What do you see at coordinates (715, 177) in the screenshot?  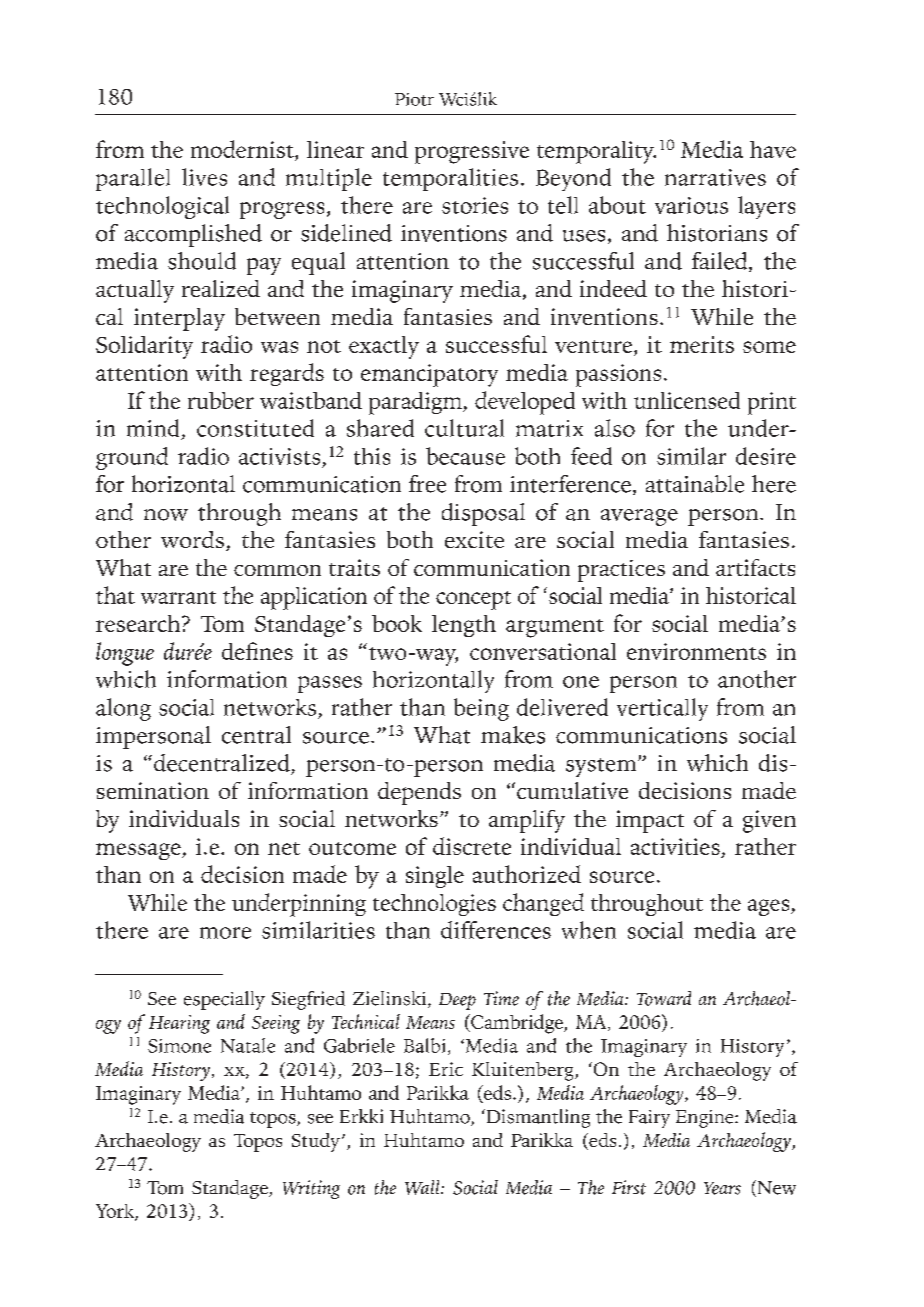 I see `narratives` at bounding box center [715, 177].
